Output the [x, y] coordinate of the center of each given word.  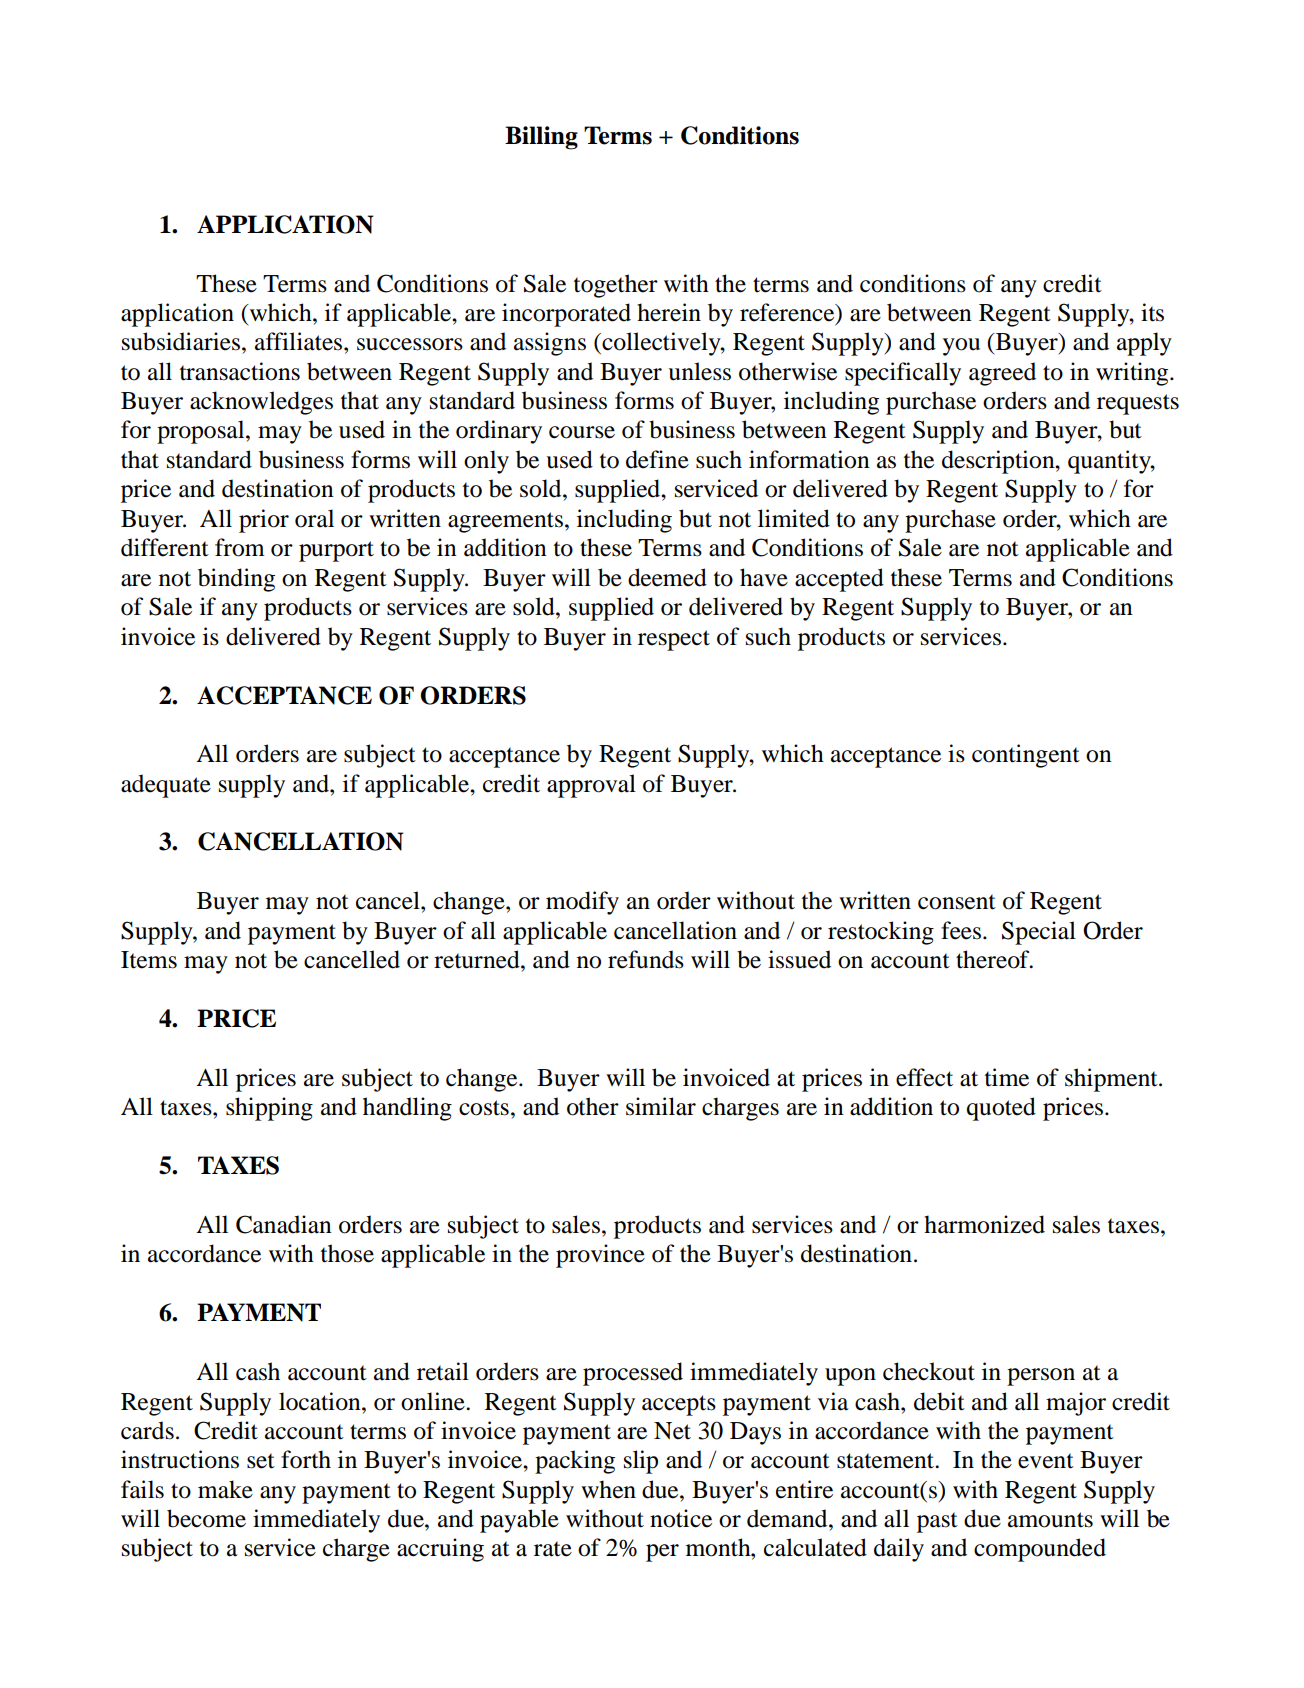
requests [1138, 404]
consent [957, 902]
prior [264, 521]
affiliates [300, 341]
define [657, 459]
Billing [541, 138]
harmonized [984, 1224]
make [225, 1489]
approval [591, 786]
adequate [166, 786]
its [1152, 312]
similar [661, 1106]
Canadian [284, 1224]
